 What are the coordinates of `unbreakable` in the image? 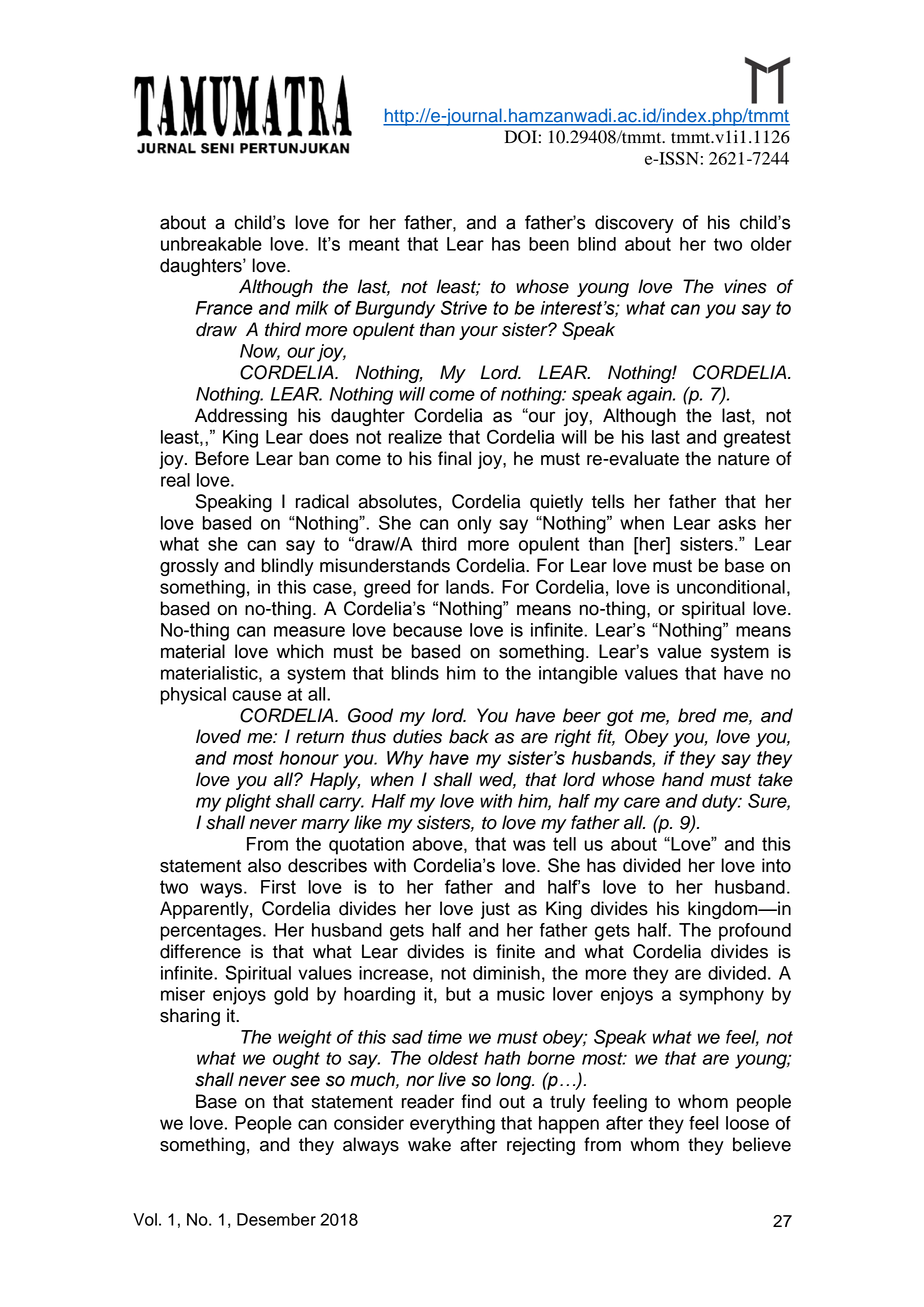 It's located at (211, 244).
